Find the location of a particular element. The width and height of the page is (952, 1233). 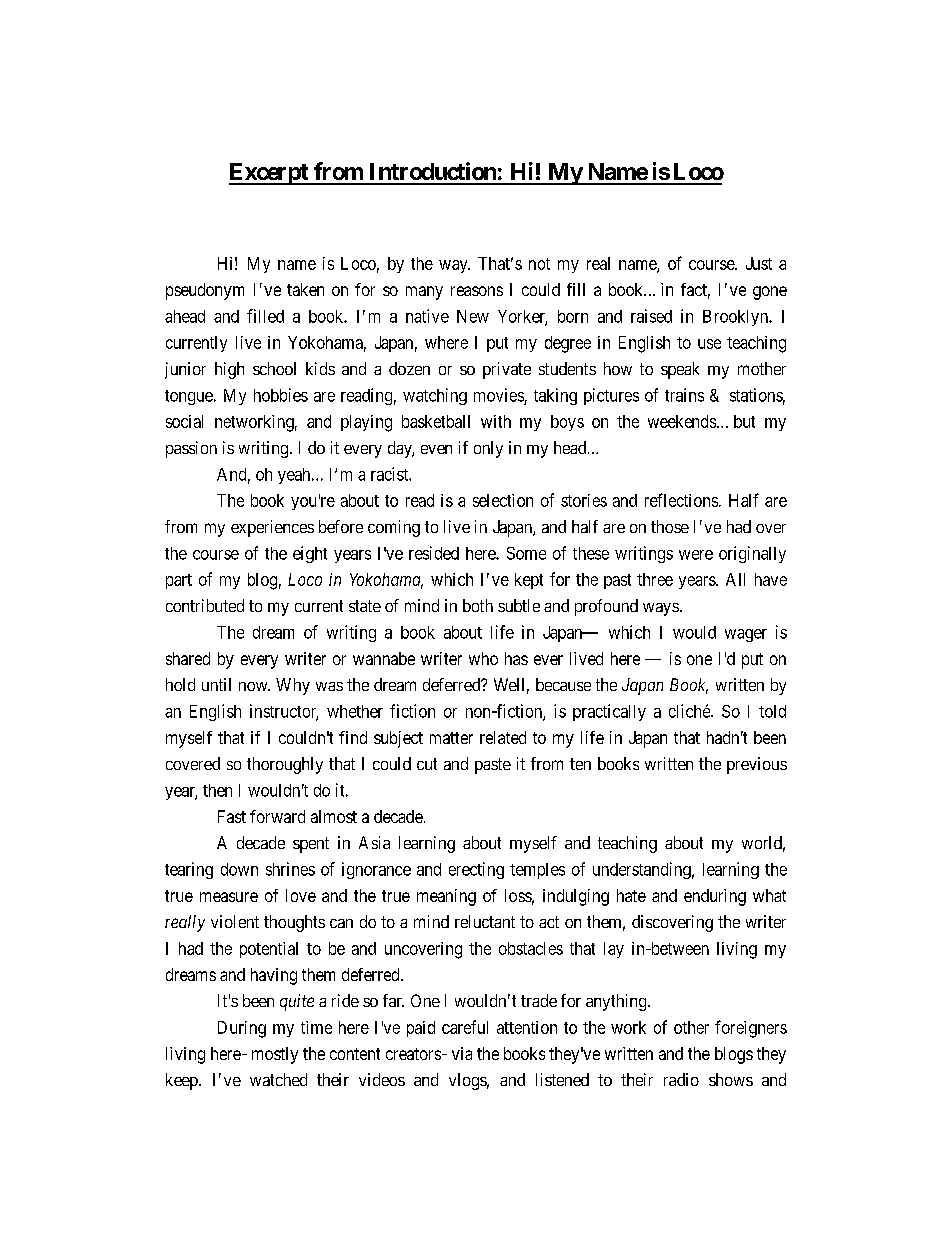

Just is located at coordinates (759, 263).
